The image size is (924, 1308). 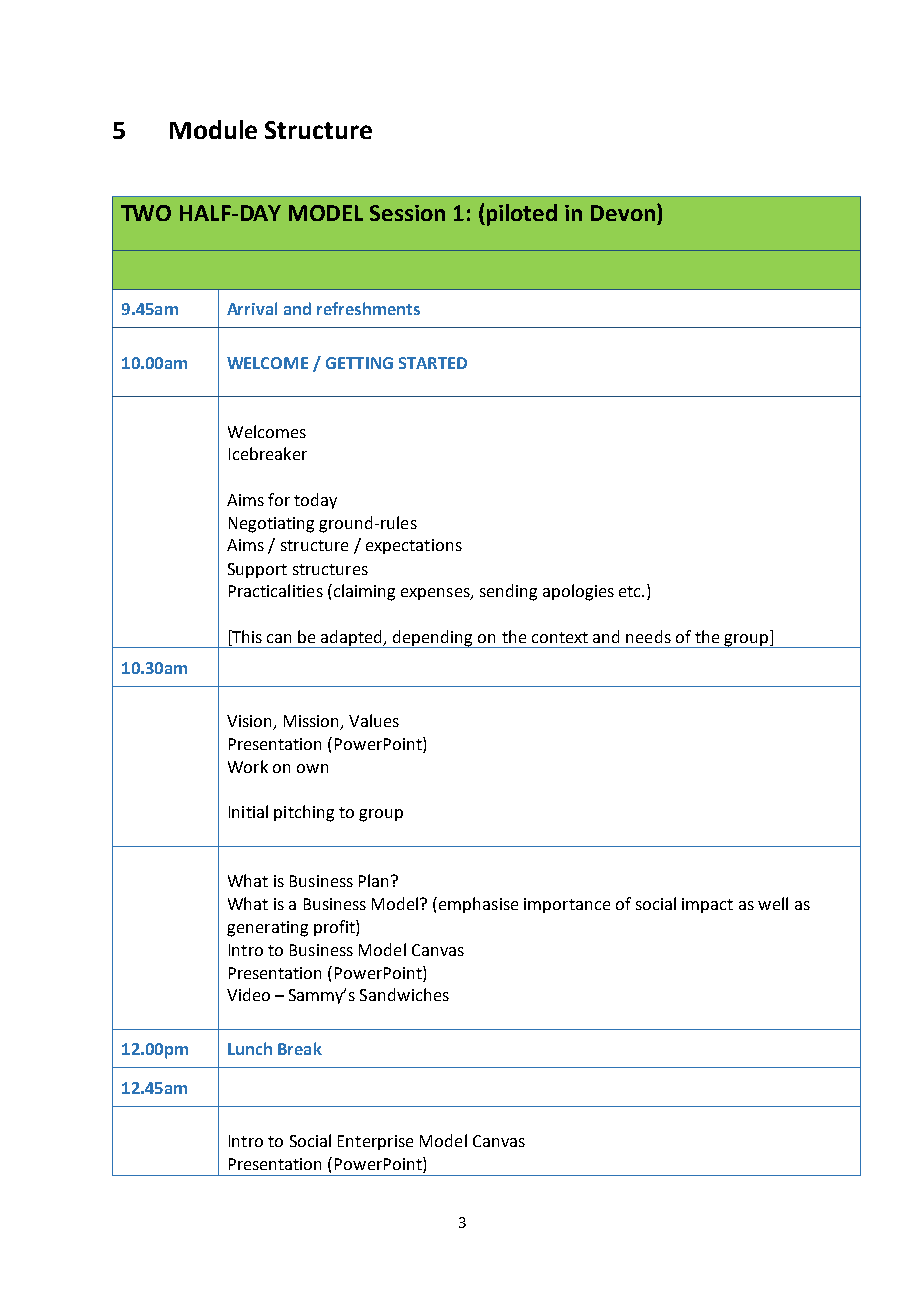 I want to click on Enterprise, so click(x=375, y=1142).
